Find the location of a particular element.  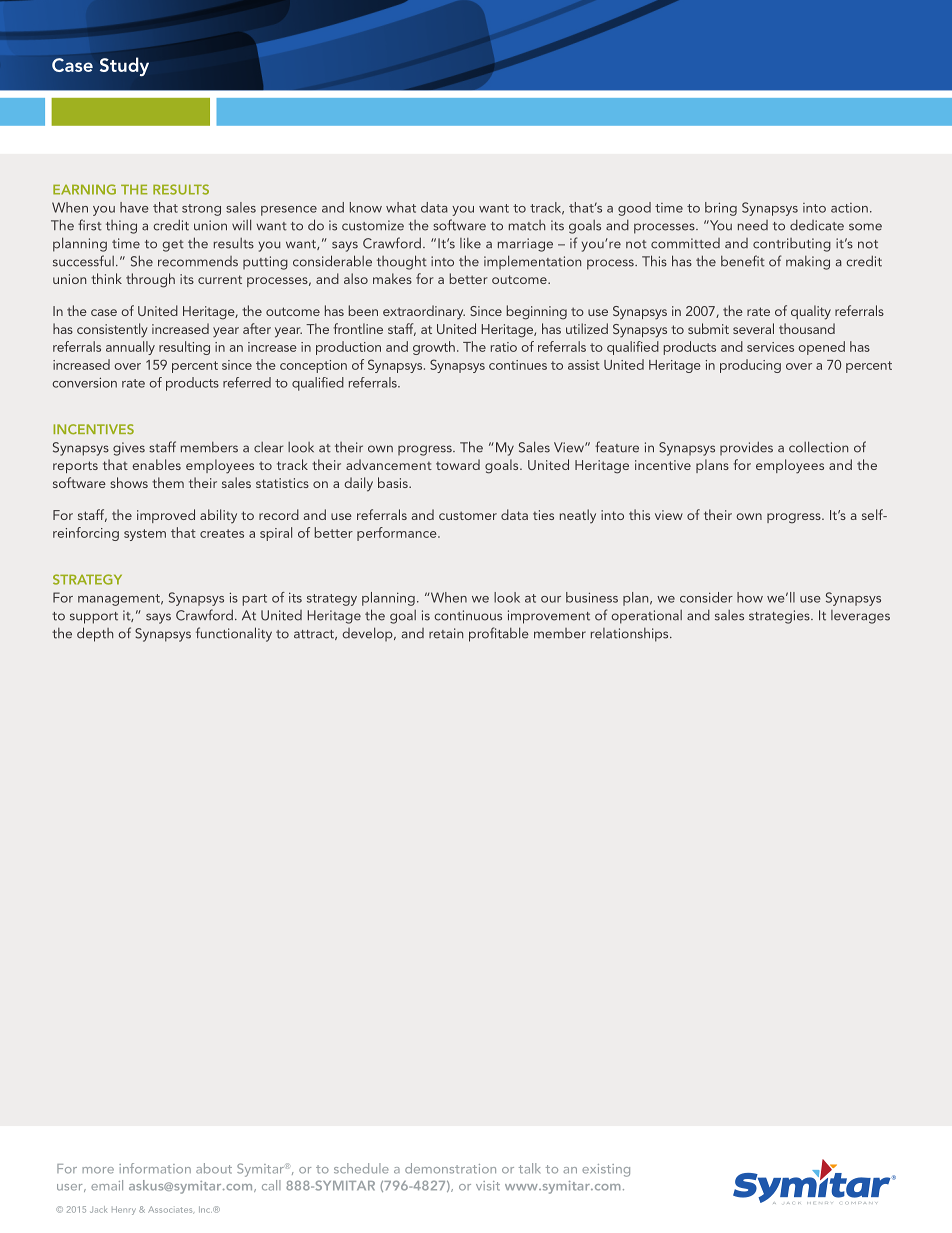

profitable is located at coordinates (499, 634).
